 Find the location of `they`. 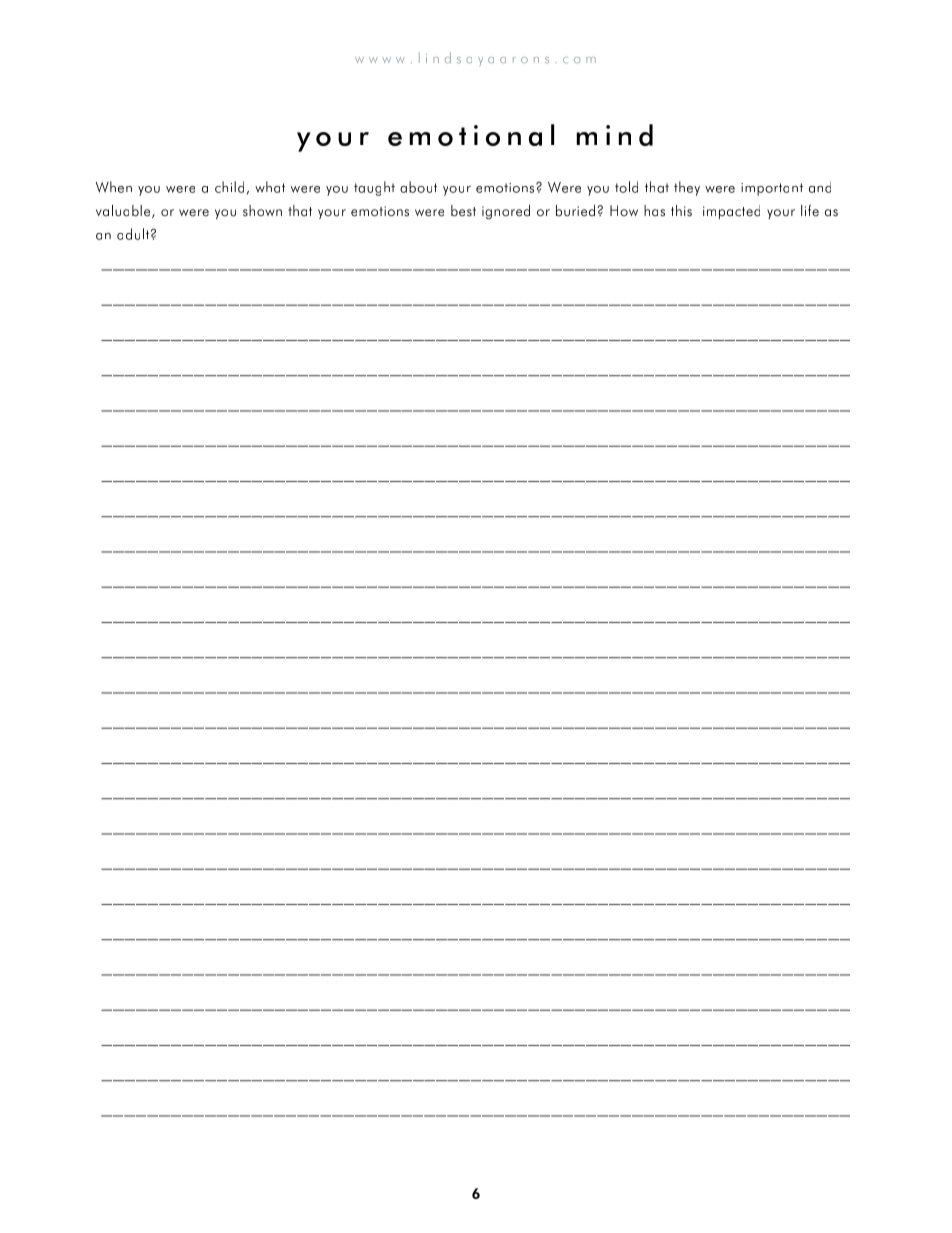

they is located at coordinates (687, 188).
